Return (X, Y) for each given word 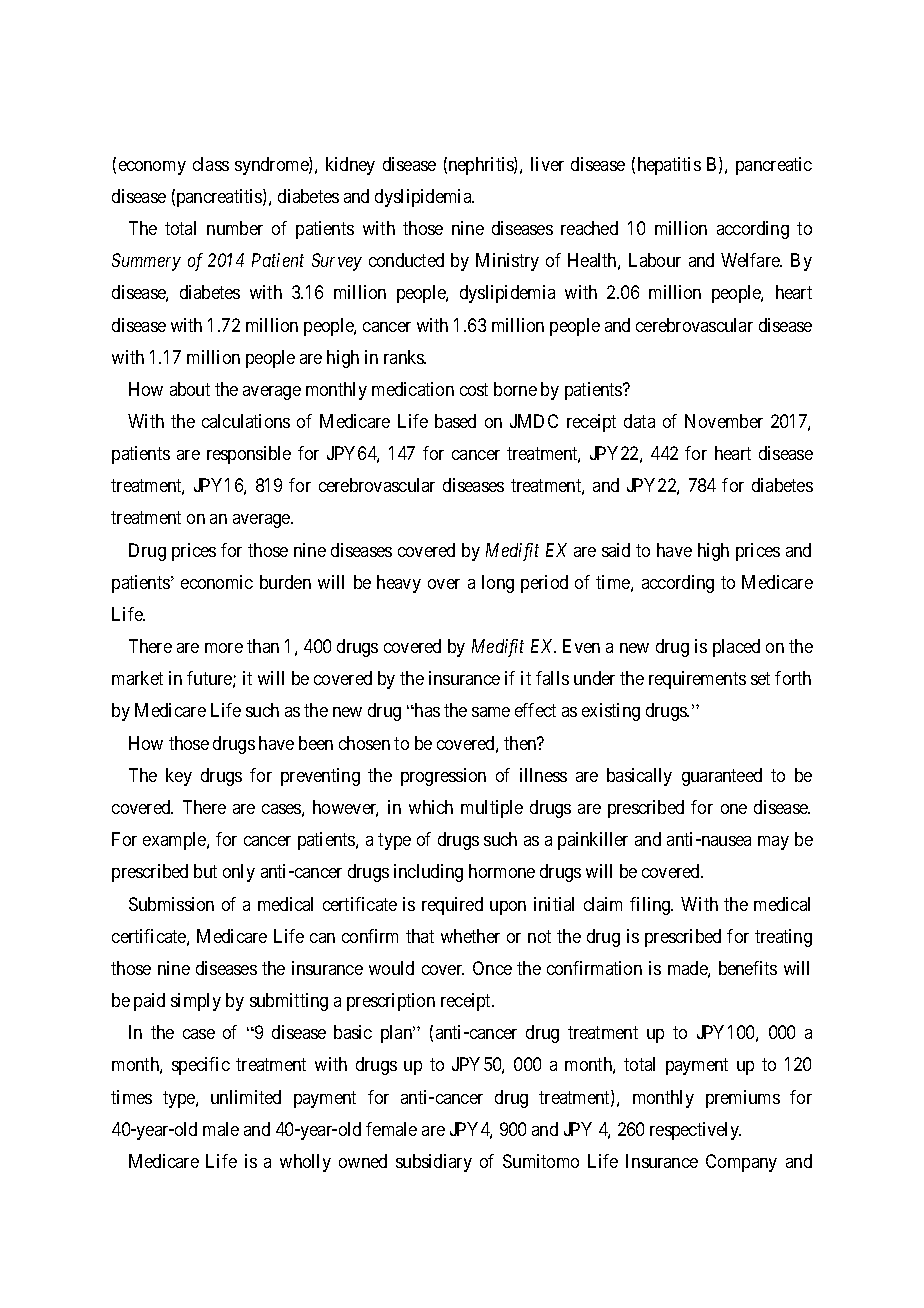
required (452, 906)
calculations (246, 421)
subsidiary (434, 1163)
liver (547, 164)
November (724, 421)
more (224, 648)
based (455, 421)
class (211, 164)
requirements (697, 680)
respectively (695, 1131)
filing (651, 906)
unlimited (246, 1097)
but (205, 871)
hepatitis (669, 166)
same (491, 712)
